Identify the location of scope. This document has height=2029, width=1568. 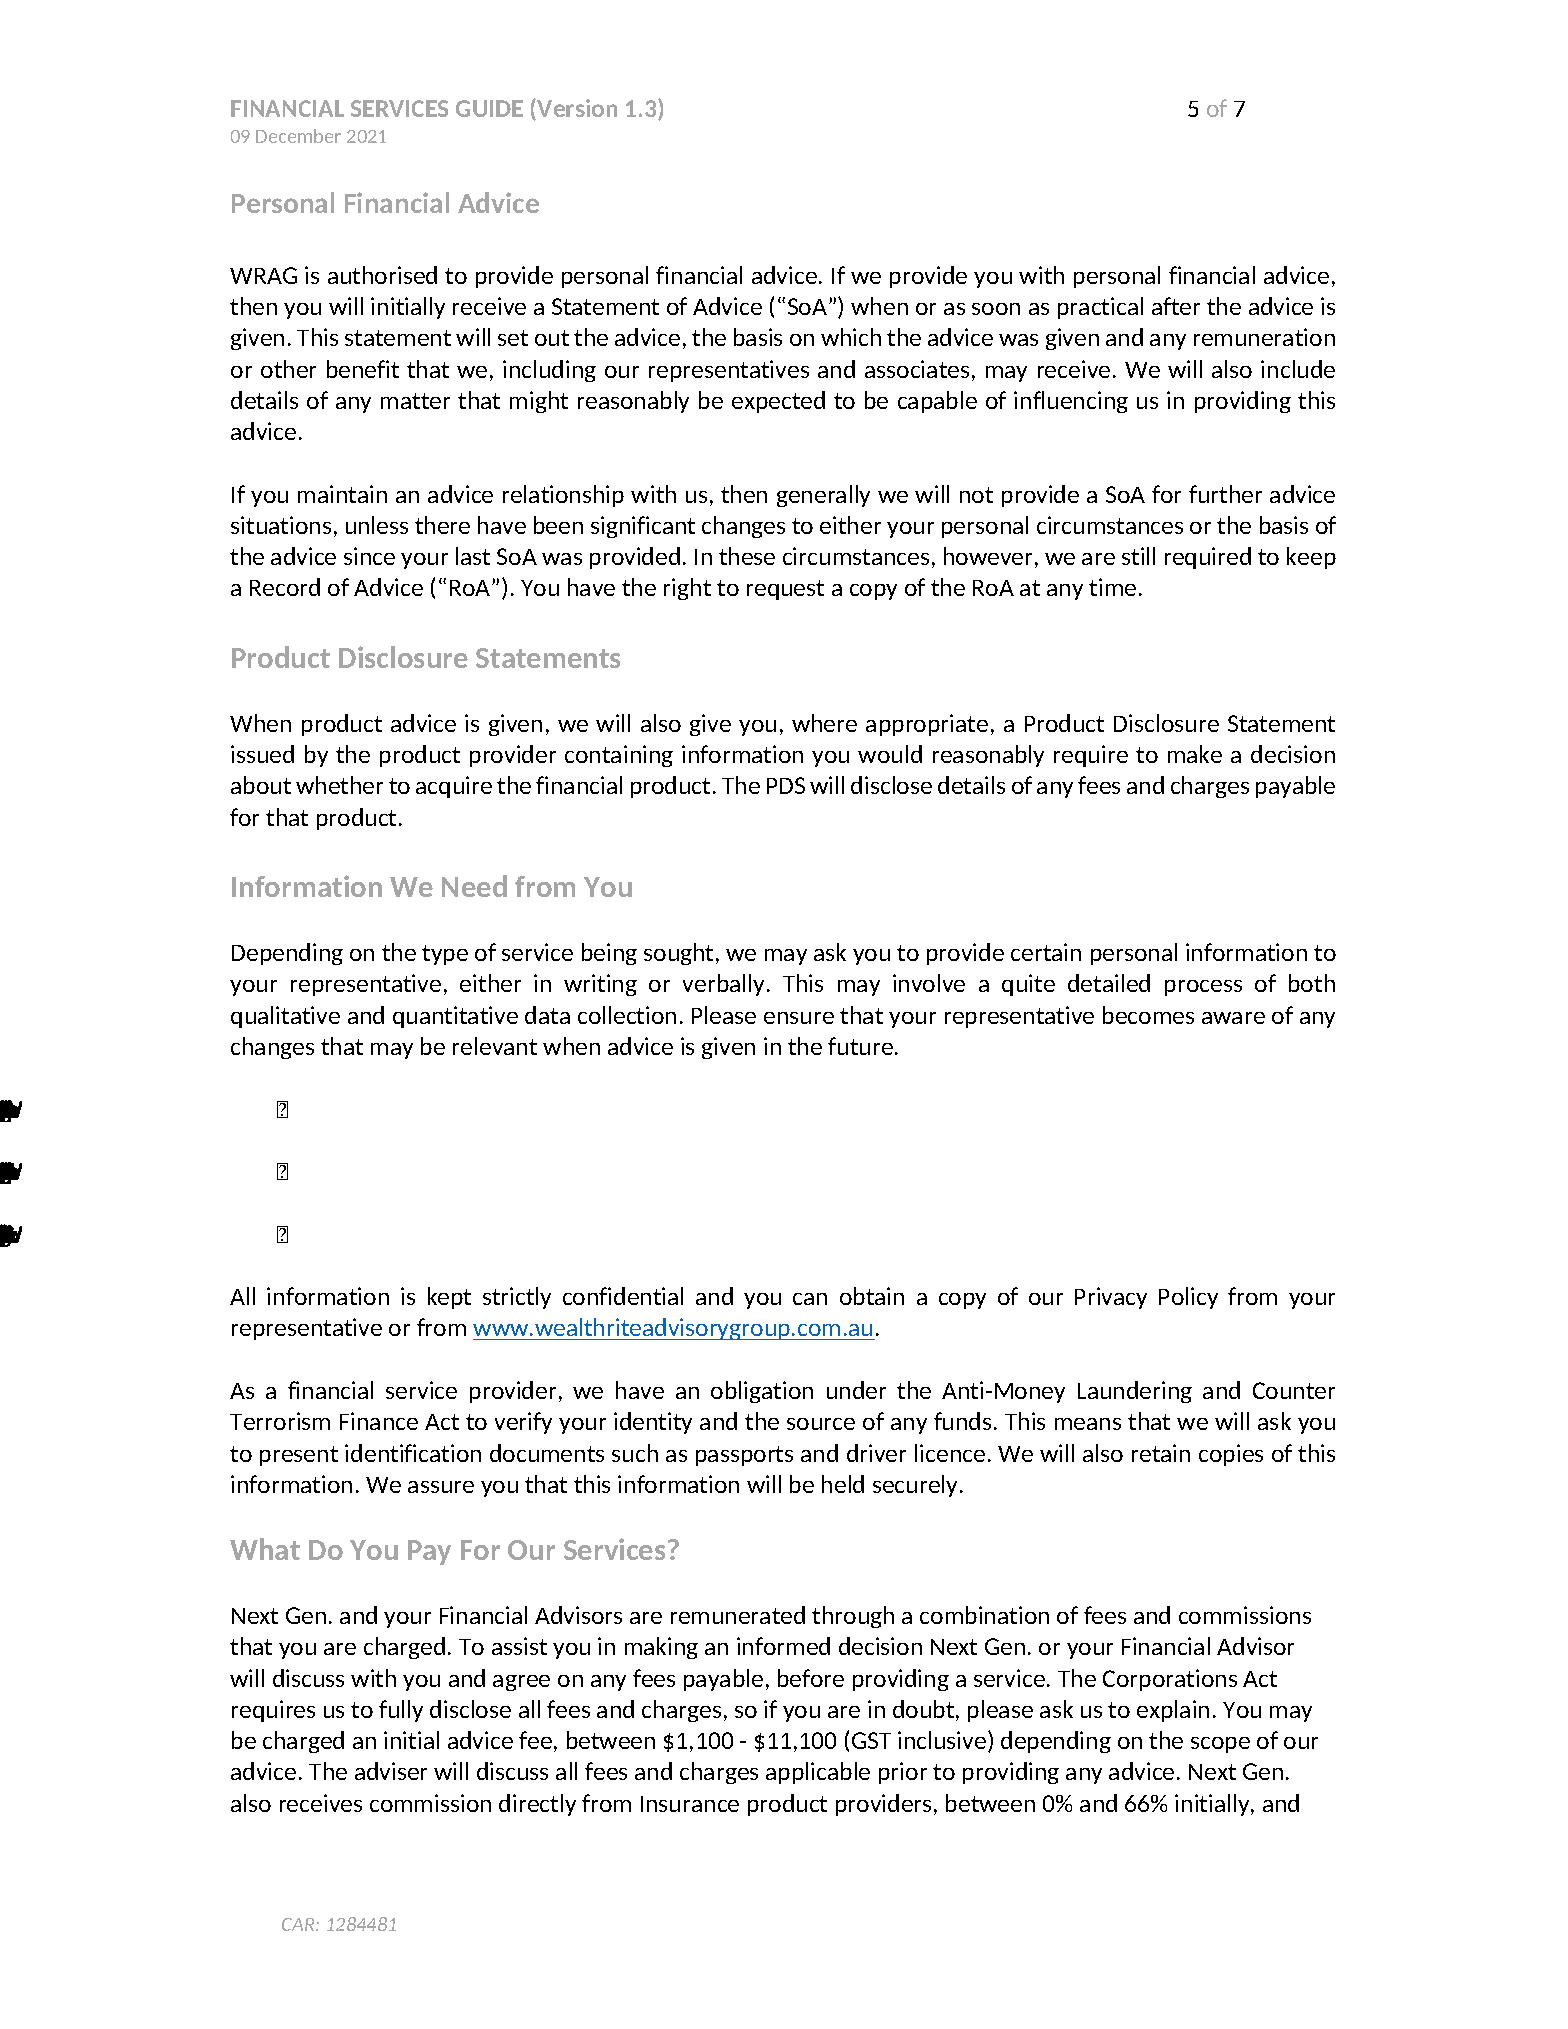
(1220, 1745).
